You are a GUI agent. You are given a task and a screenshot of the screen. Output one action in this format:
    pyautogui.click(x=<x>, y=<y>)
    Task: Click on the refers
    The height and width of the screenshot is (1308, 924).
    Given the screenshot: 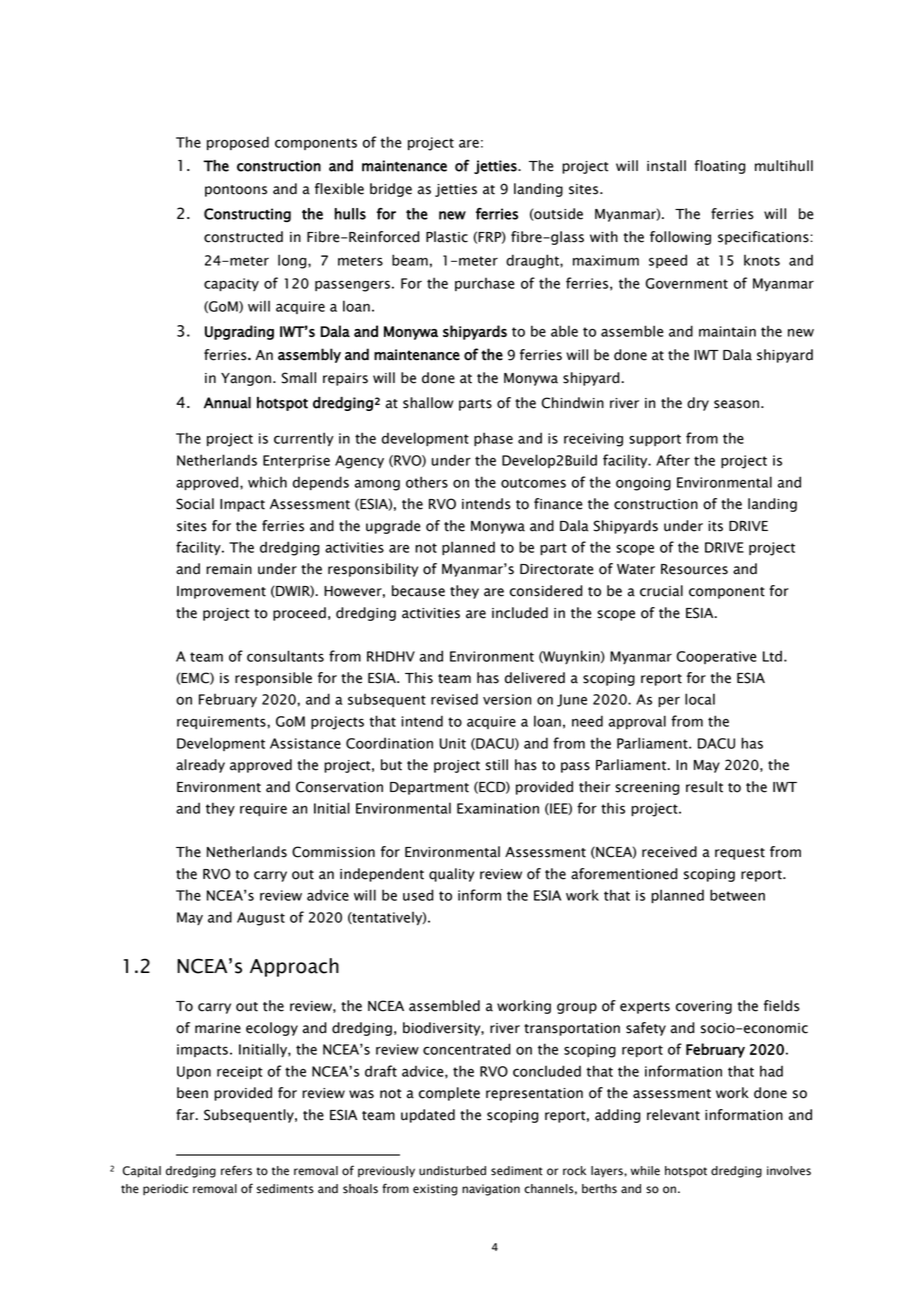 What is the action you would take?
    pyautogui.click(x=236, y=1170)
